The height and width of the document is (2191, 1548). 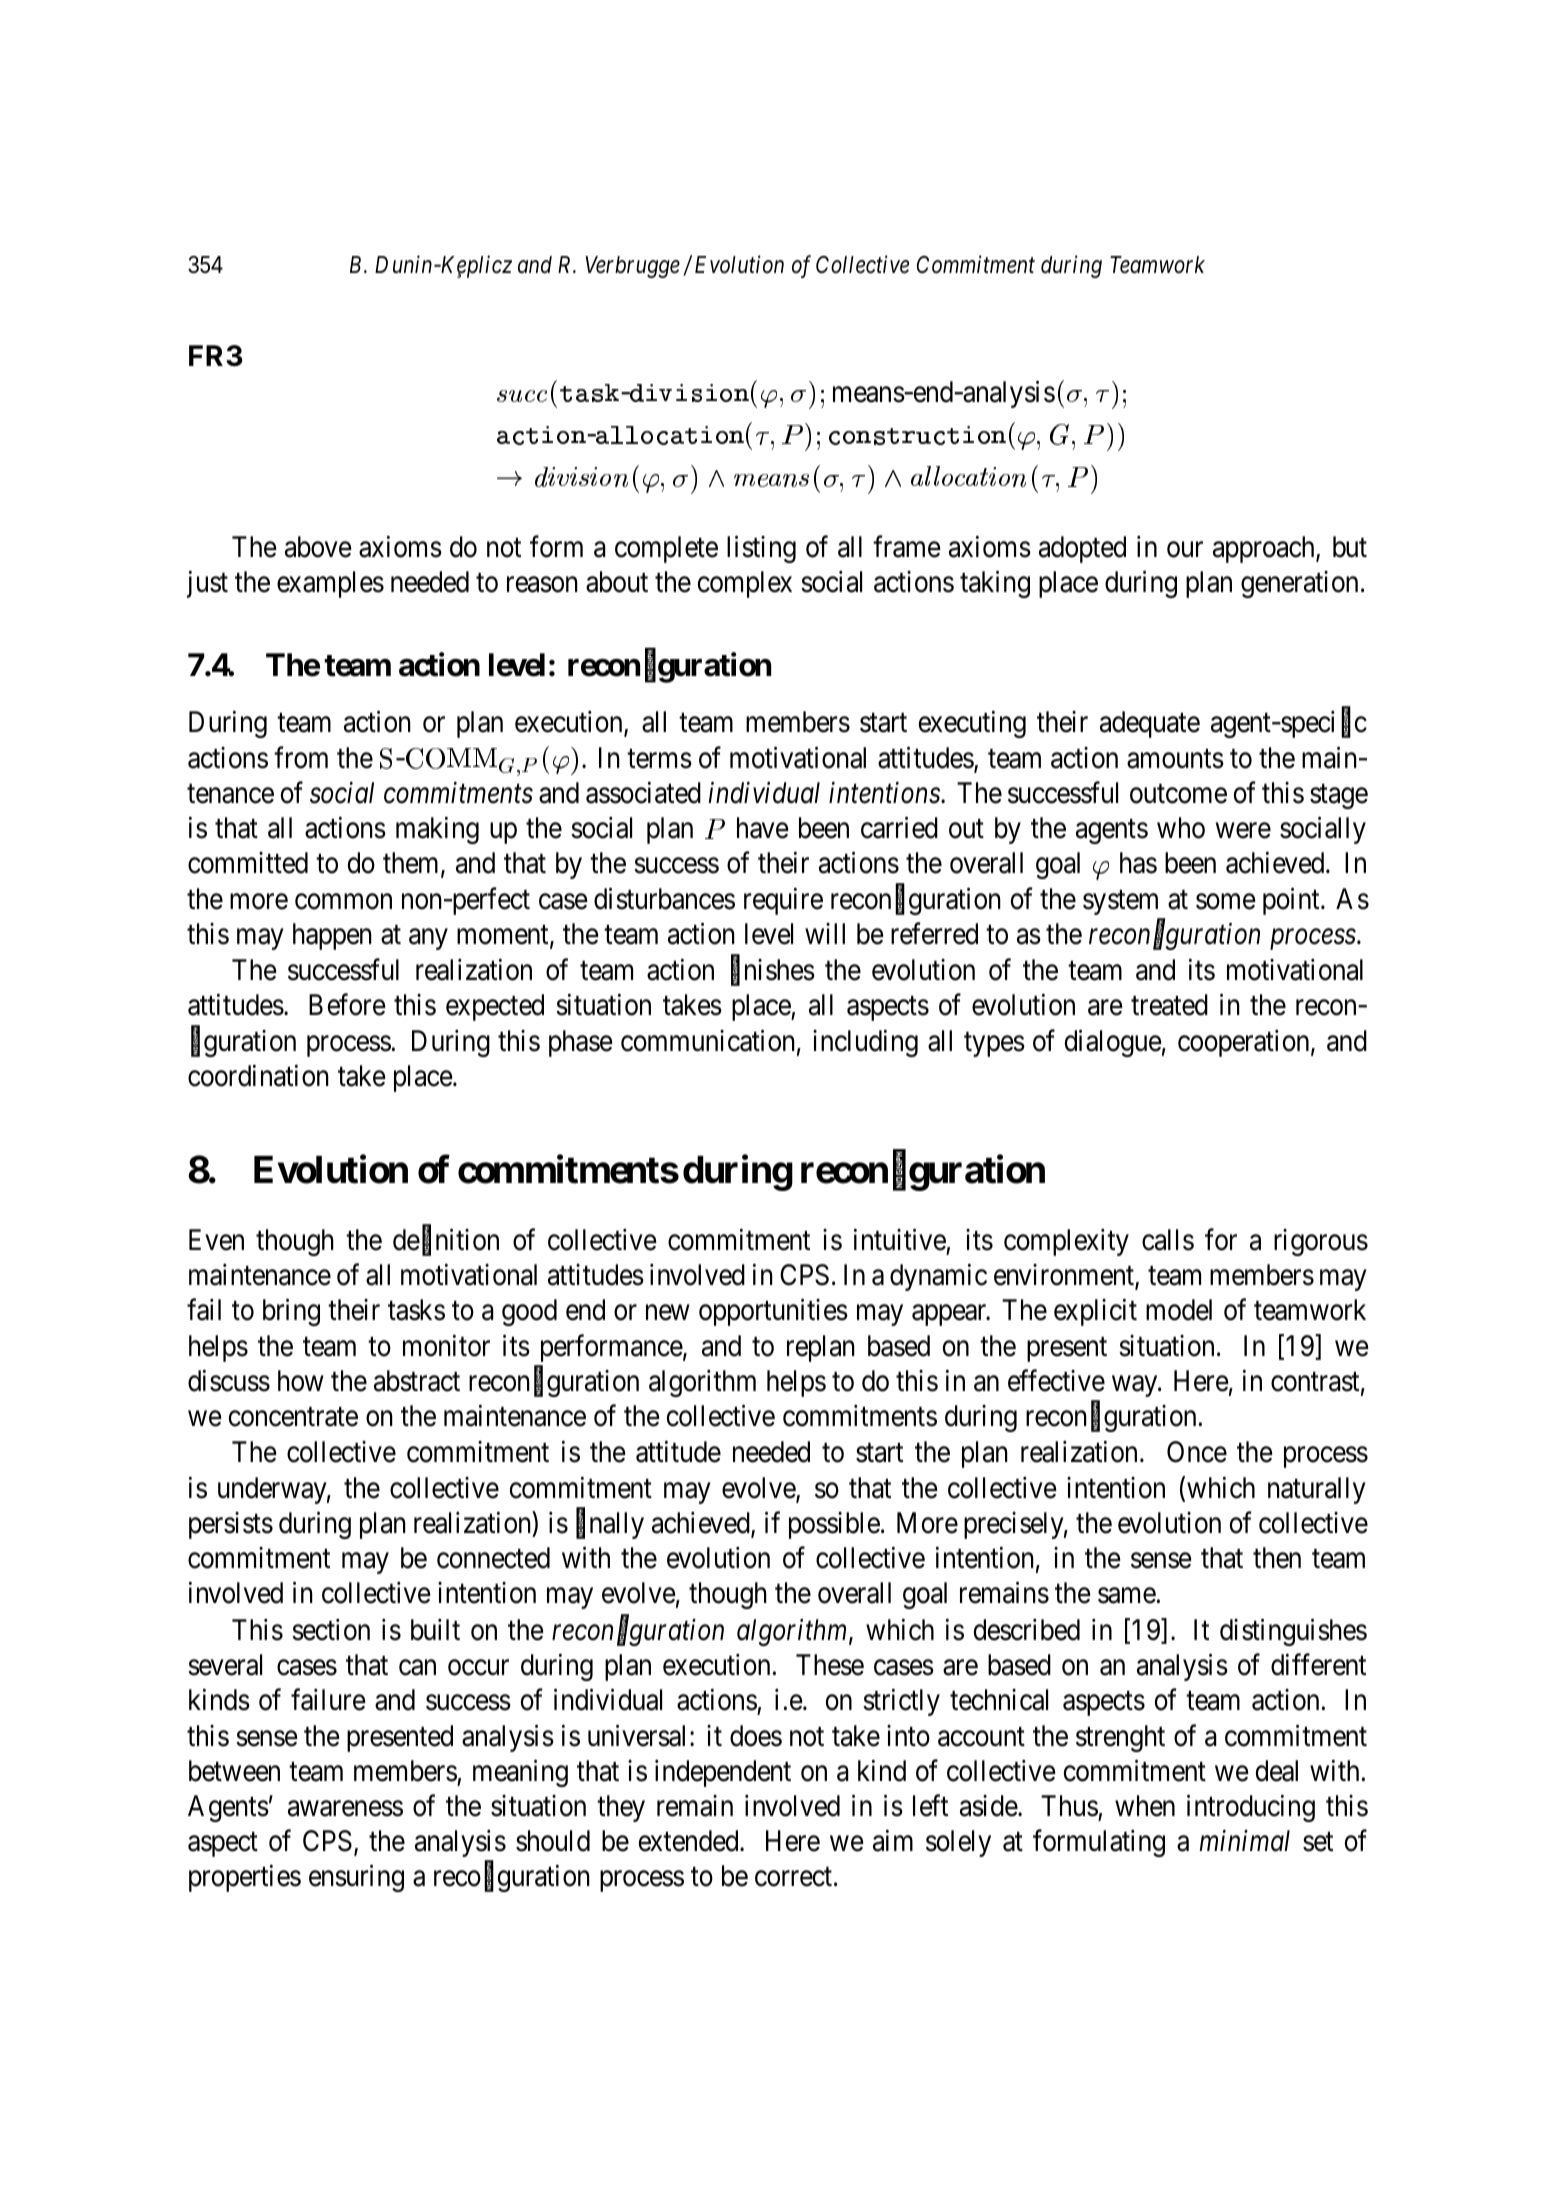 What do you see at coordinates (795, 1877) in the document?
I see `correct` at bounding box center [795, 1877].
